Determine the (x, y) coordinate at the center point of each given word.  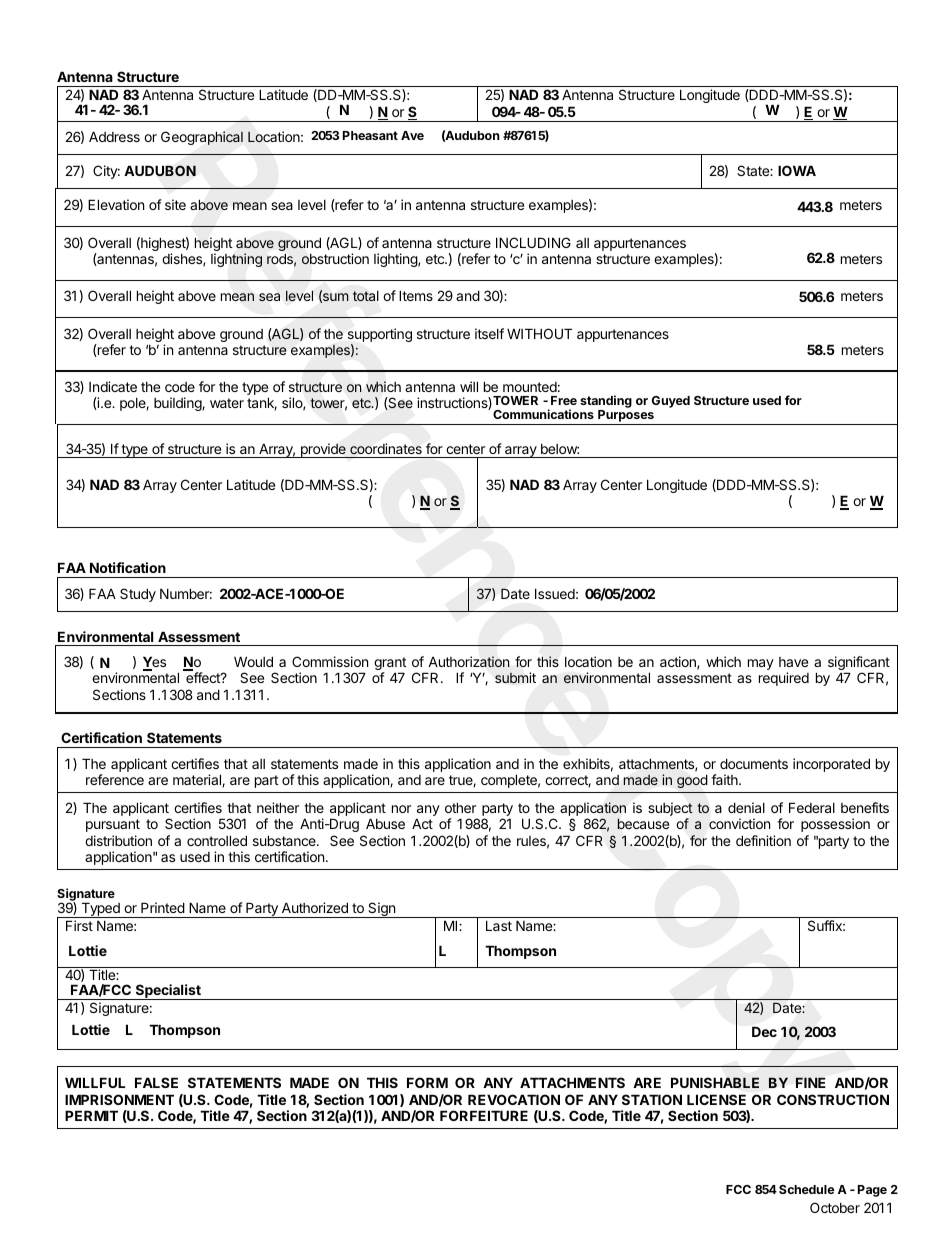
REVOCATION (514, 1099)
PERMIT (91, 1115)
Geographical (202, 138)
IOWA (797, 170)
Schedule (806, 1189)
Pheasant (370, 135)
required (784, 679)
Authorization (469, 662)
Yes (154, 663)
